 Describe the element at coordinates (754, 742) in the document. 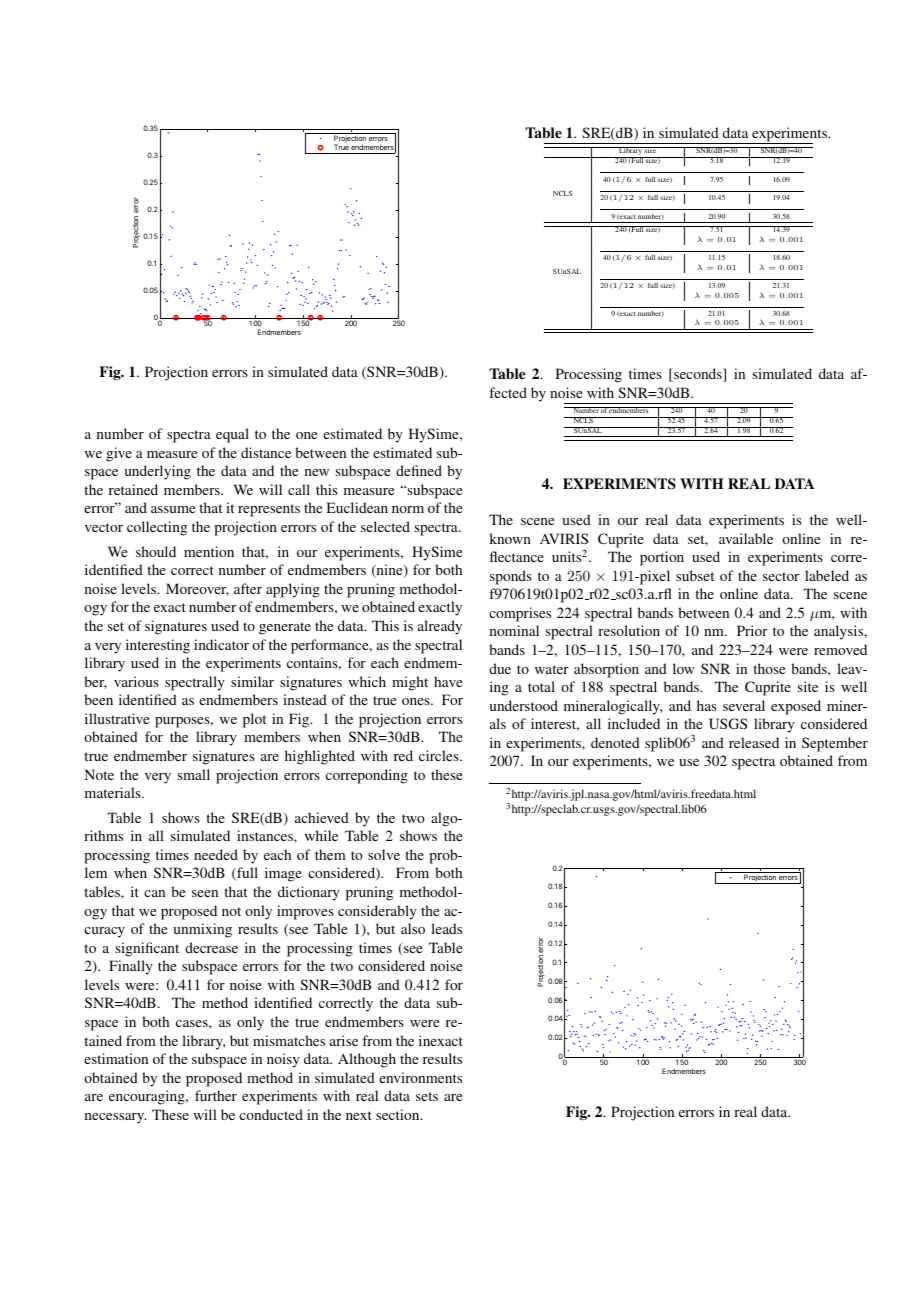

I see `released` at that location.
